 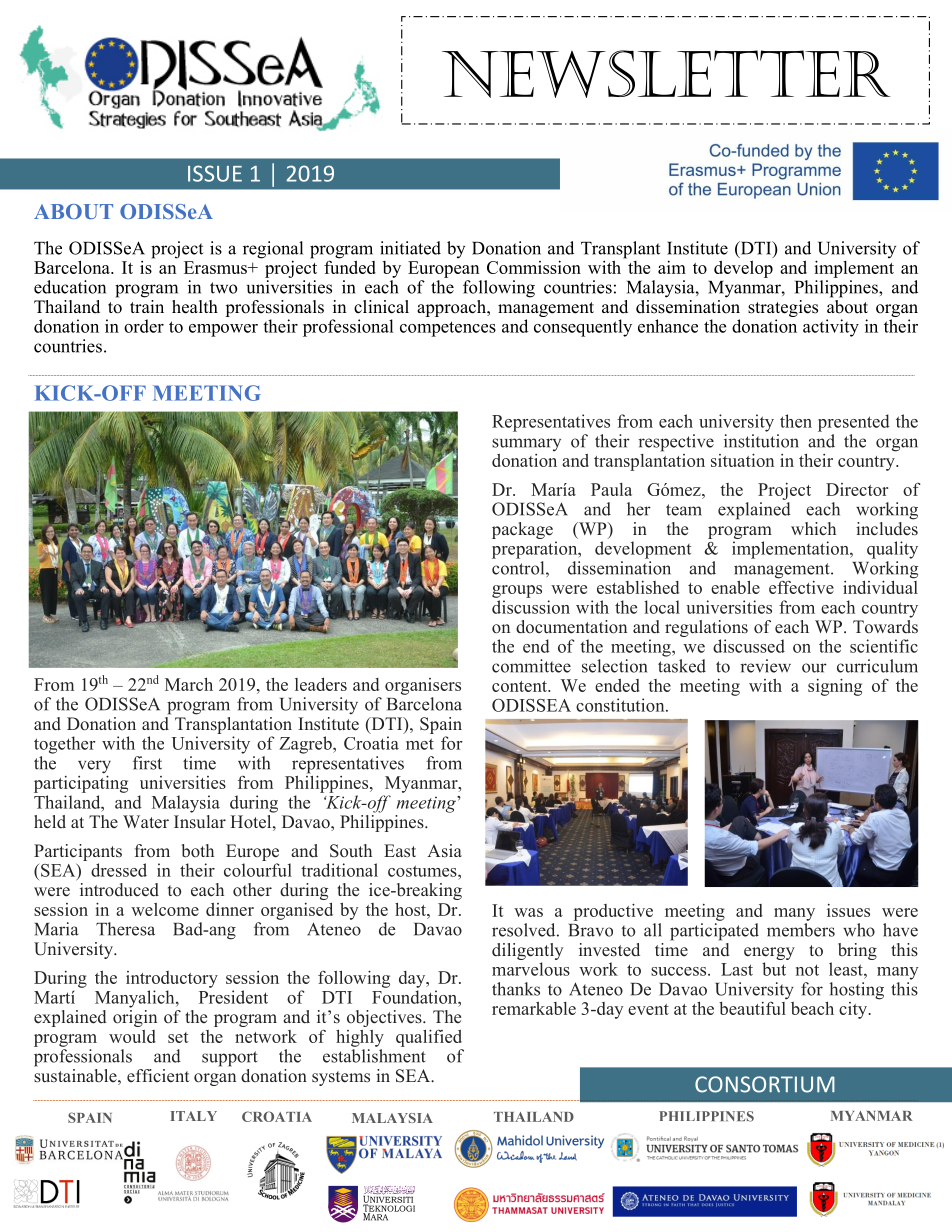 What do you see at coordinates (429, 1038) in the page?
I see `qualified` at bounding box center [429, 1038].
